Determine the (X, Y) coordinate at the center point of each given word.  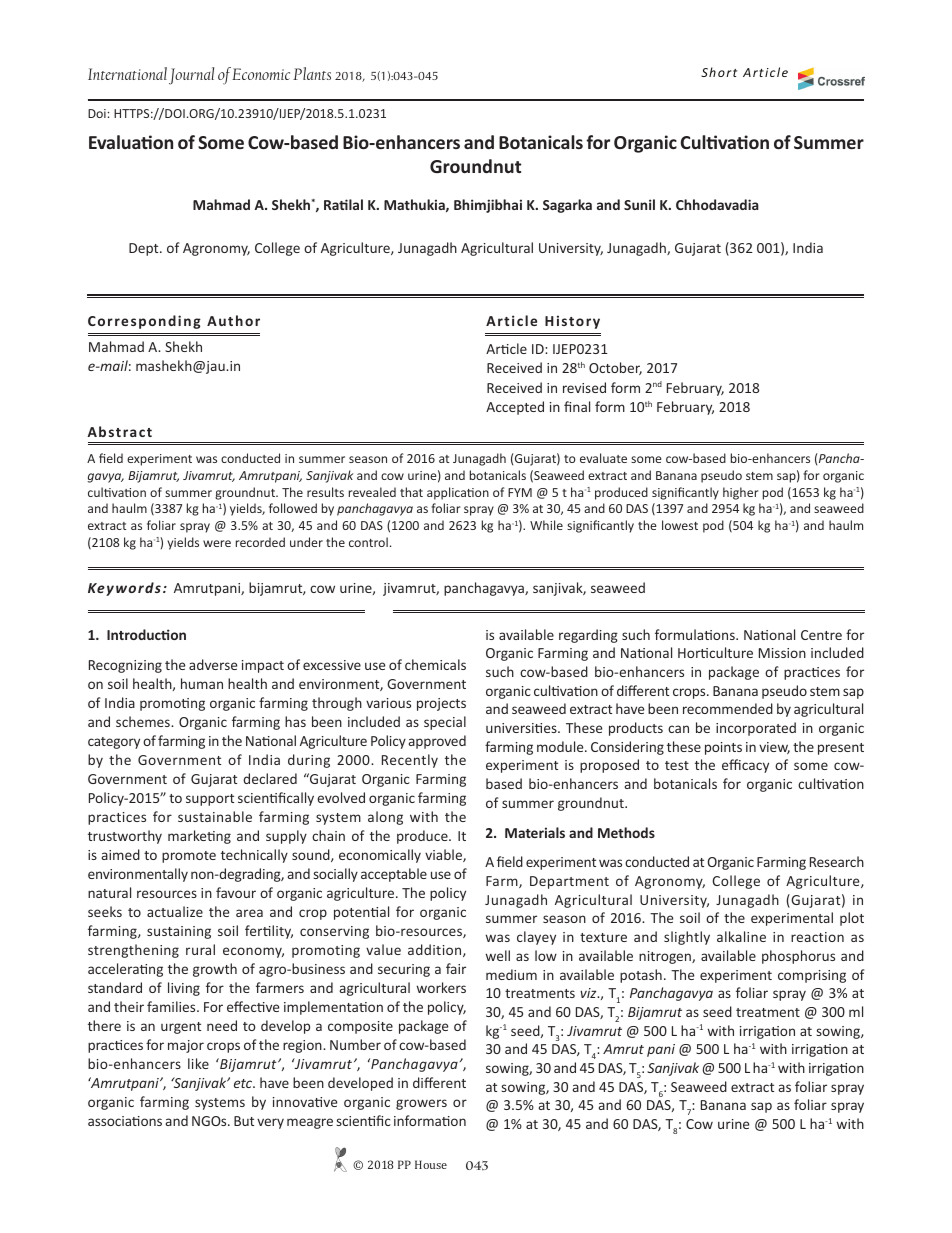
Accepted (515, 408)
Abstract (119, 431)
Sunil (639, 204)
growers (421, 1104)
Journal (191, 76)
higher (740, 493)
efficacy (745, 766)
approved (437, 742)
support (210, 800)
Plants (312, 73)
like (198, 1063)
